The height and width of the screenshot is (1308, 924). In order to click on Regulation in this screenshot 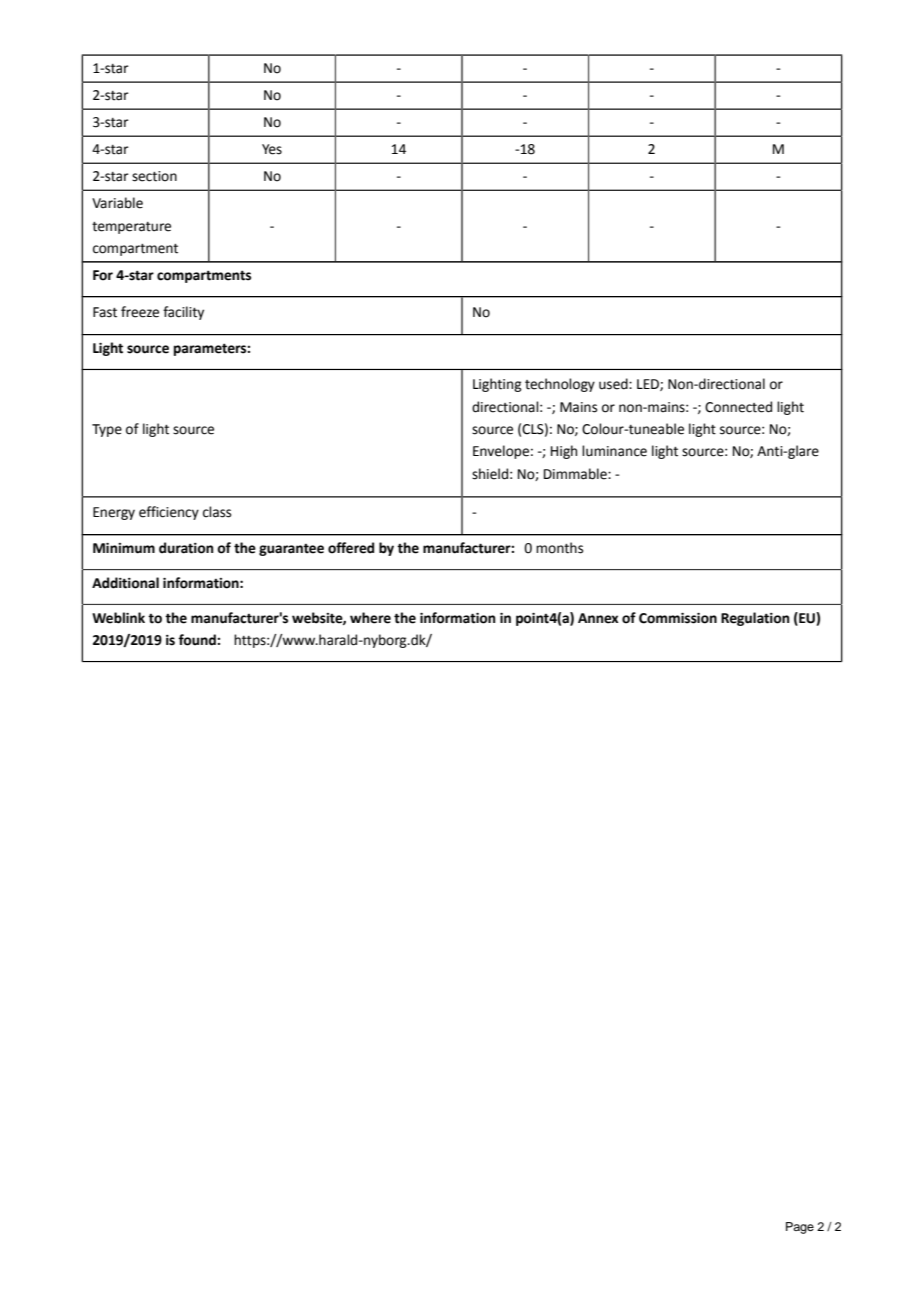, I will do `click(755, 619)`.
